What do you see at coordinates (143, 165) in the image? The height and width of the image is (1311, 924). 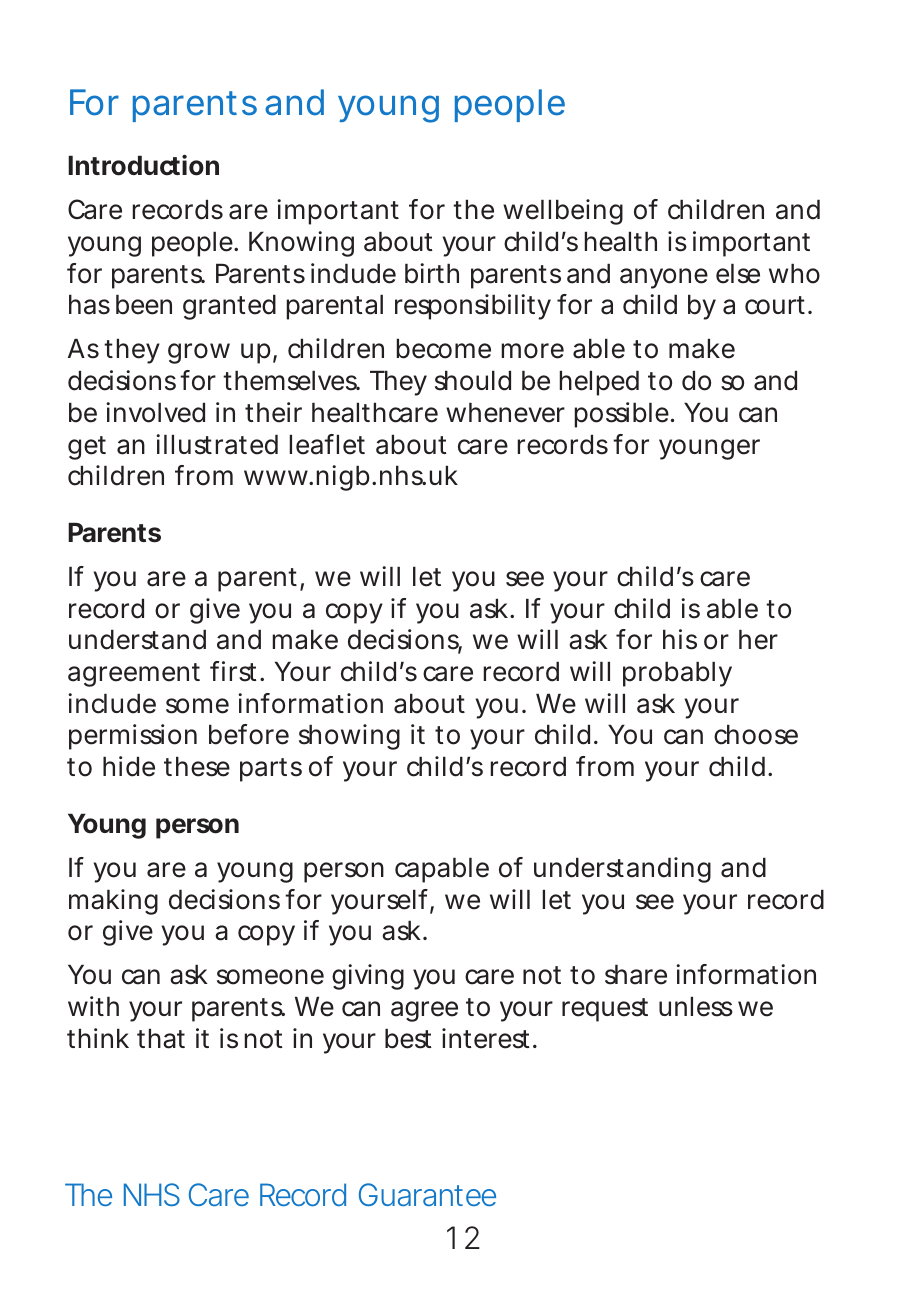 I see `Introduction` at bounding box center [143, 165].
